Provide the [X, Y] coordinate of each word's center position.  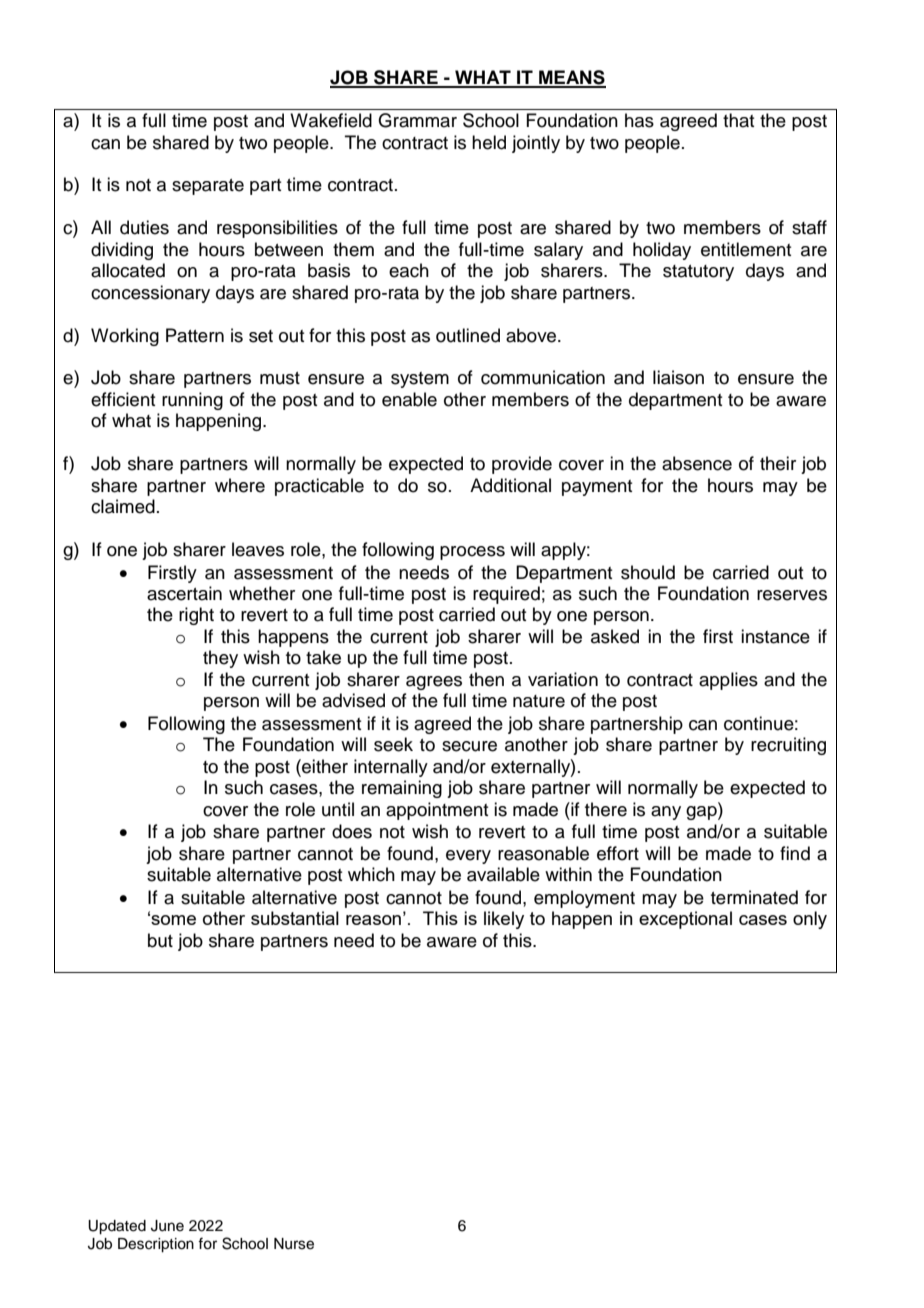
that [738, 120]
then [486, 679]
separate [208, 187]
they [220, 659]
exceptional [685, 920]
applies [728, 681]
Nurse [294, 1244]
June [167, 1226]
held [489, 142]
